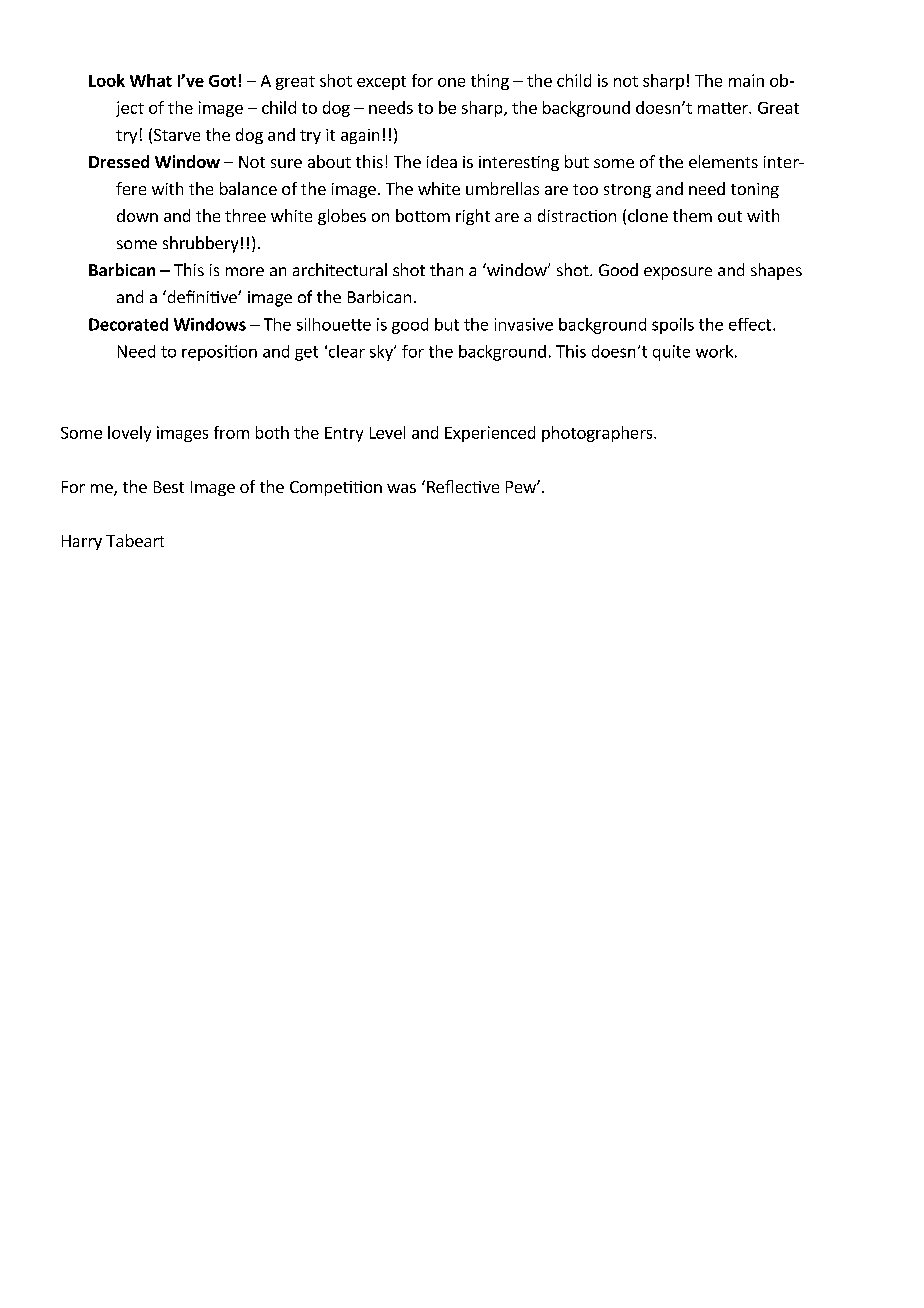  What do you see at coordinates (673, 326) in the document?
I see `spoils` at bounding box center [673, 326].
